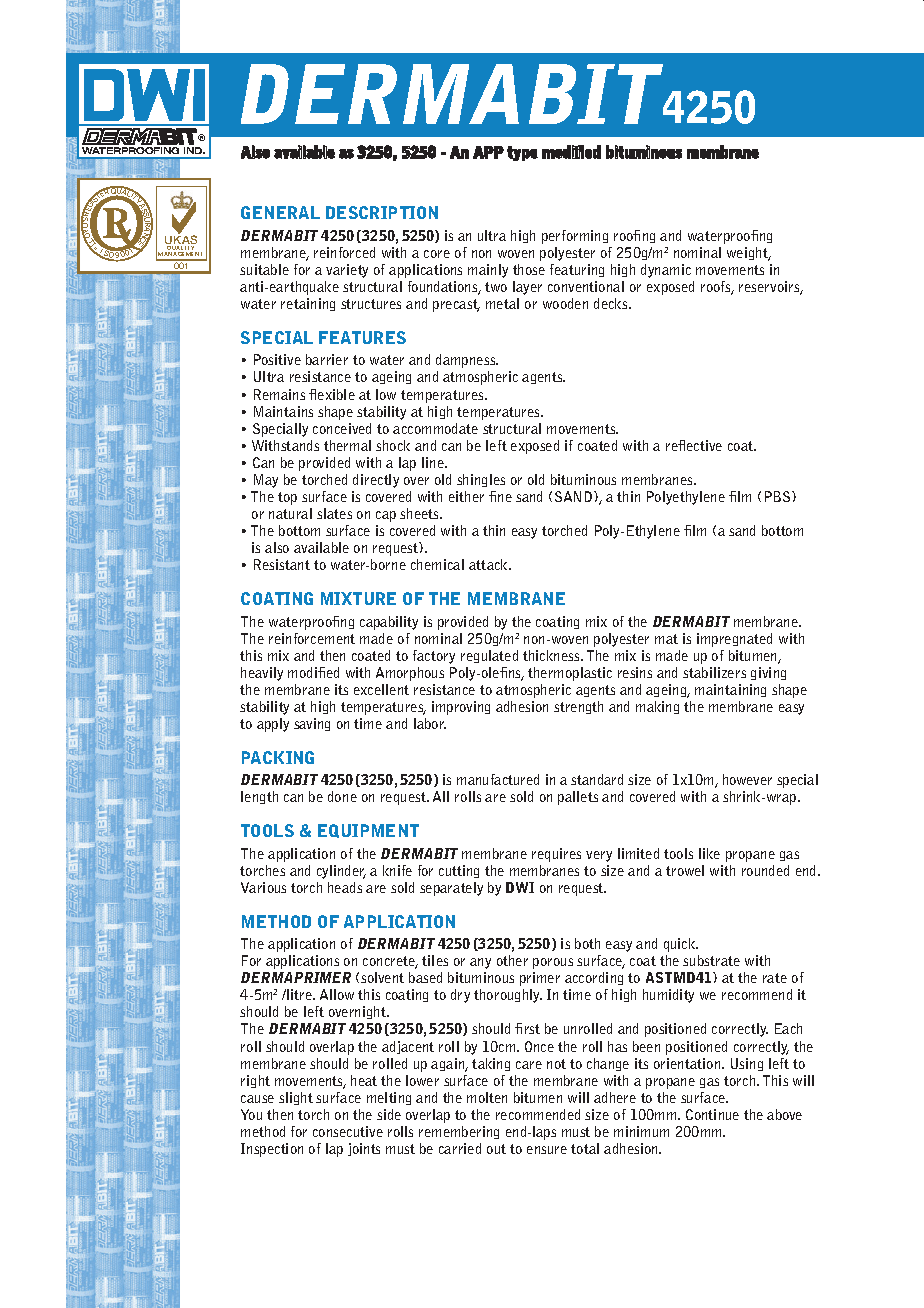 The image size is (924, 1308). Describe the element at coordinates (263, 887) in the screenshot. I see `Various` at that location.
